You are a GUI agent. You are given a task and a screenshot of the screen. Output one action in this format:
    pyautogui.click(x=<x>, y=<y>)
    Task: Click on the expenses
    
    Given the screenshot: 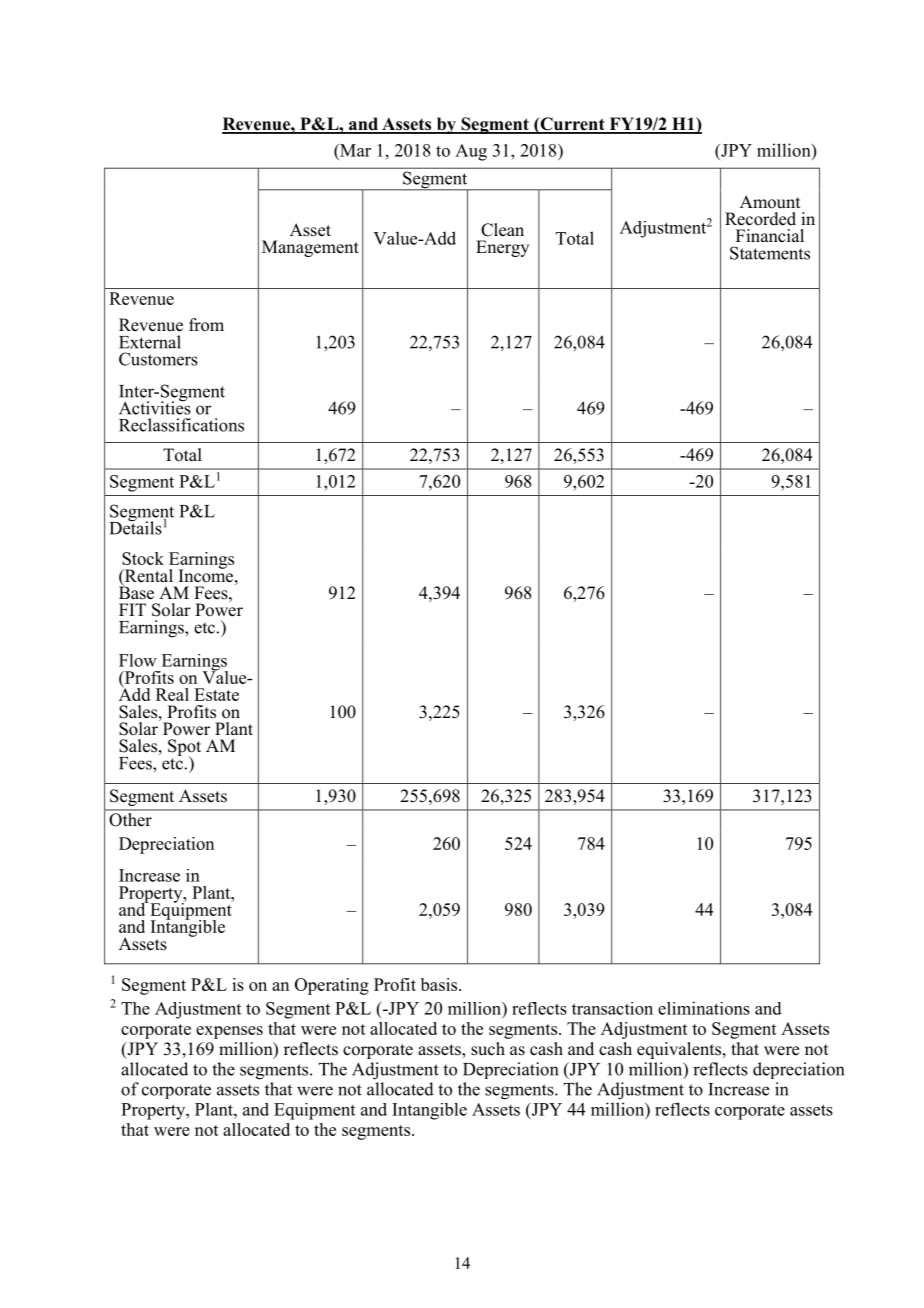 What is the action you would take?
    pyautogui.click(x=229, y=1032)
